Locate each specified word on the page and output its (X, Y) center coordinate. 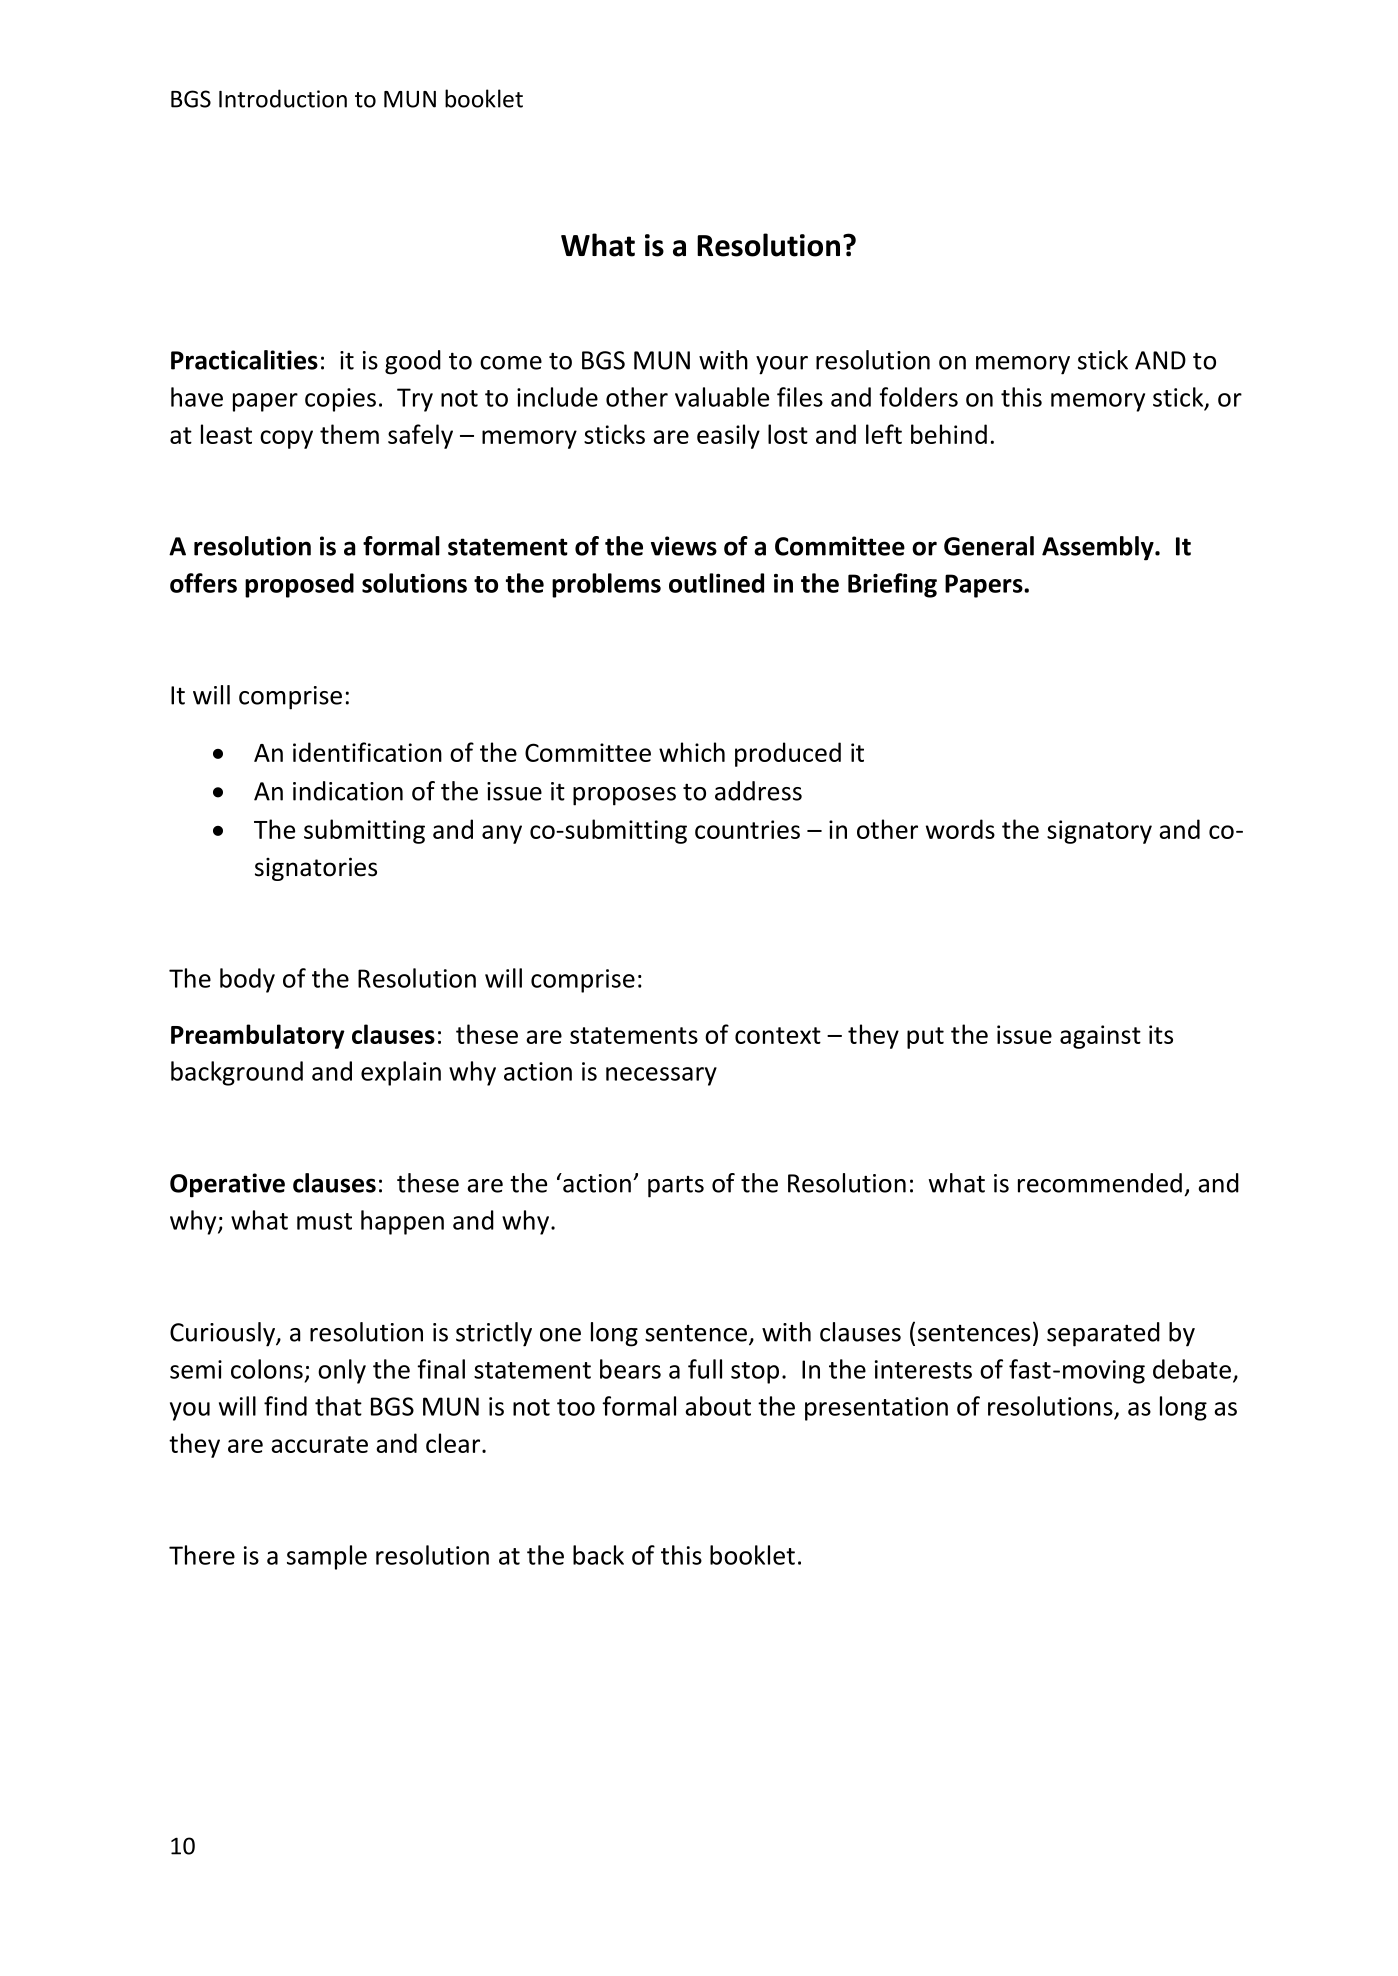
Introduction (283, 98)
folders (918, 397)
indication (348, 791)
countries (747, 829)
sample (327, 1557)
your (782, 365)
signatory (1099, 832)
